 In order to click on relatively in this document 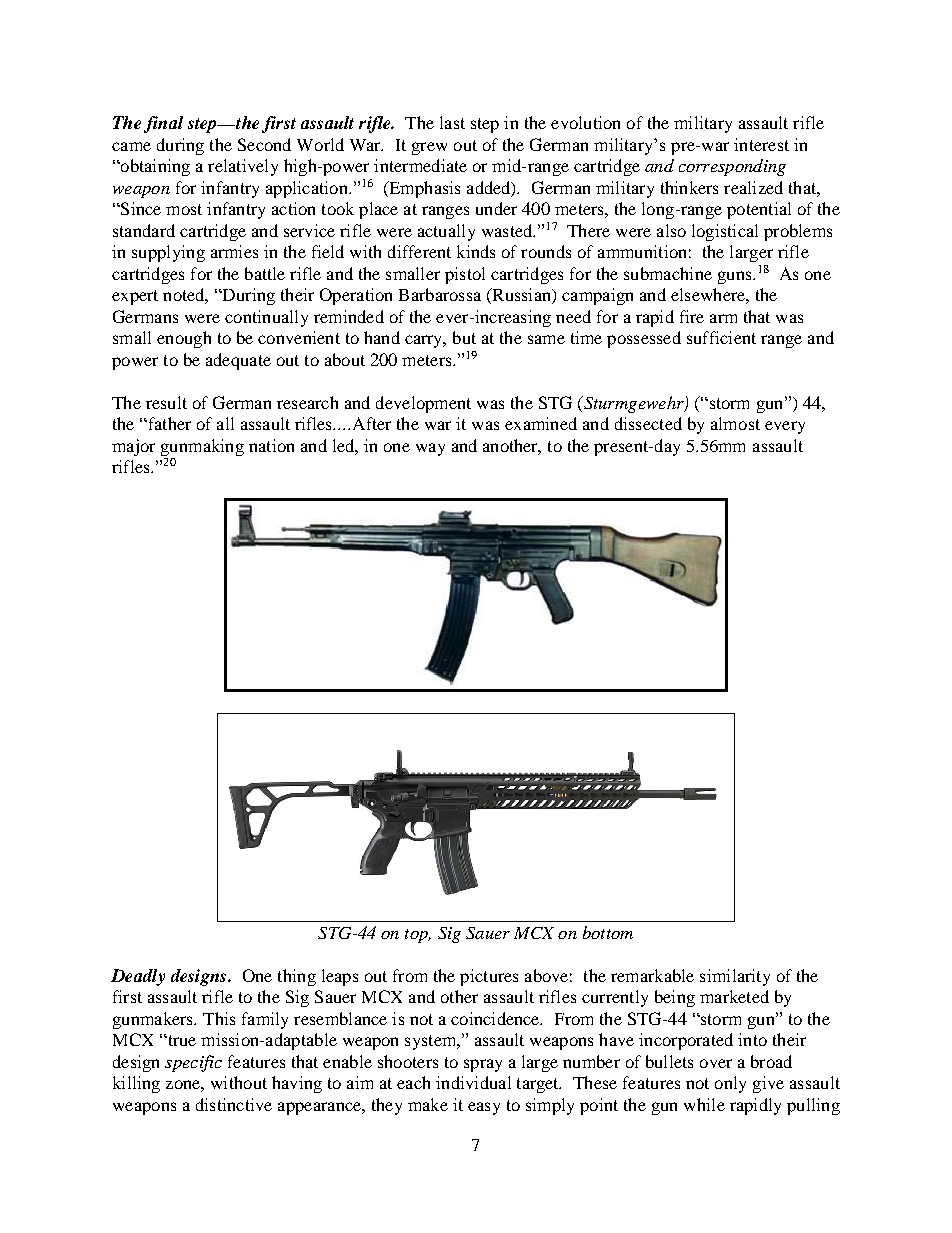, I will do `click(243, 167)`.
